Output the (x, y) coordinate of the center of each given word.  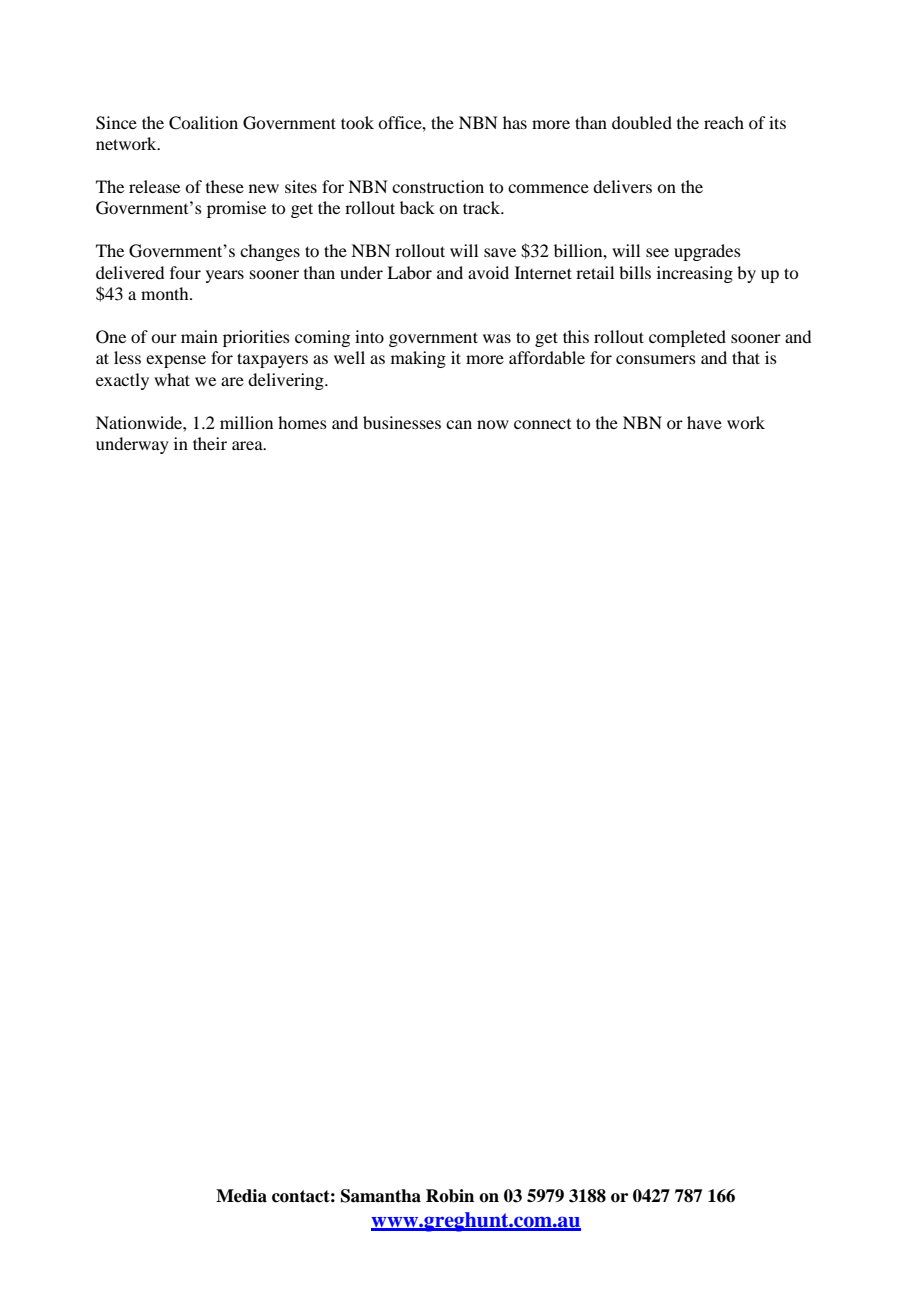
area (248, 445)
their (210, 443)
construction (438, 186)
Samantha (381, 1196)
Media (241, 1196)
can (459, 424)
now (493, 424)
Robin (450, 1196)
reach (724, 122)
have (704, 422)
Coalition (203, 123)
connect (542, 424)
